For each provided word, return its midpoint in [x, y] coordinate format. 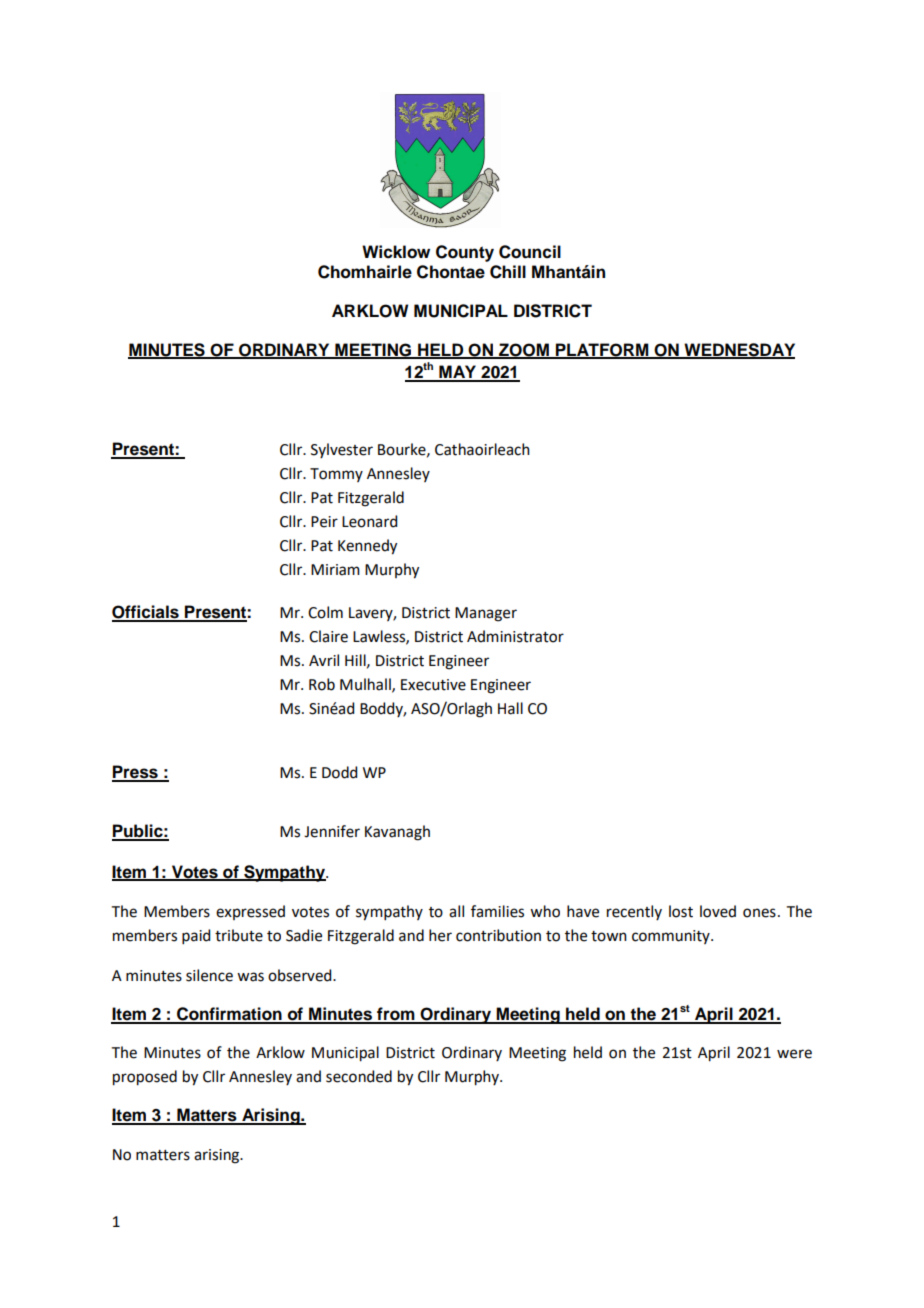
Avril [324, 660]
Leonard [369, 521]
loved [718, 911]
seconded [359, 1076]
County [465, 253]
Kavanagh [397, 833]
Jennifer [332, 831]
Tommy [336, 475]
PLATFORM [602, 350]
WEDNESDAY [738, 350]
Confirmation [229, 1015]
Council [530, 252]
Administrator [515, 636]
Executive [433, 685]
